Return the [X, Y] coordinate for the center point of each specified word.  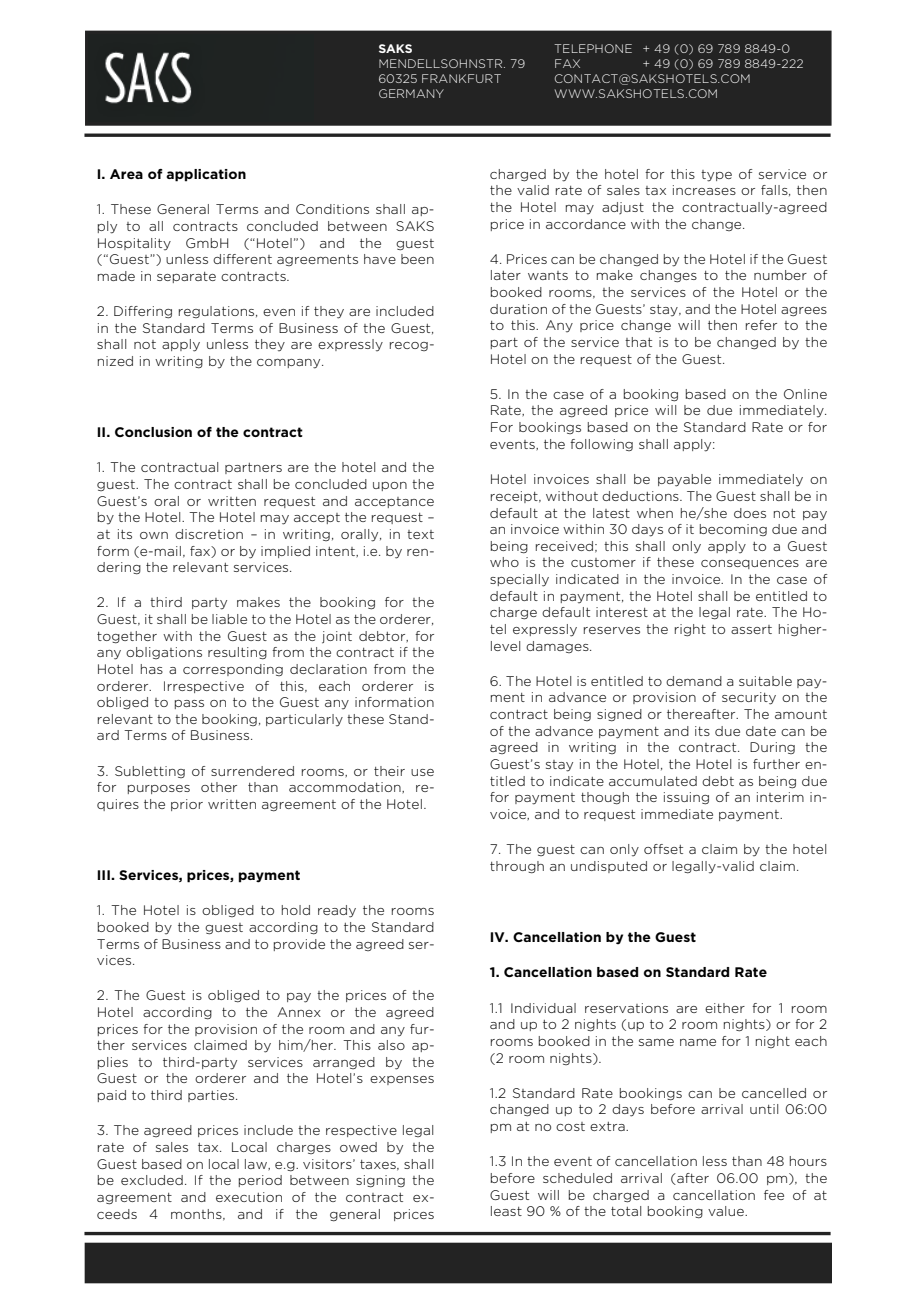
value [727, 1211]
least [506, 1211]
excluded [152, 1180]
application [206, 175]
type [716, 176]
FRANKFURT [461, 78]
